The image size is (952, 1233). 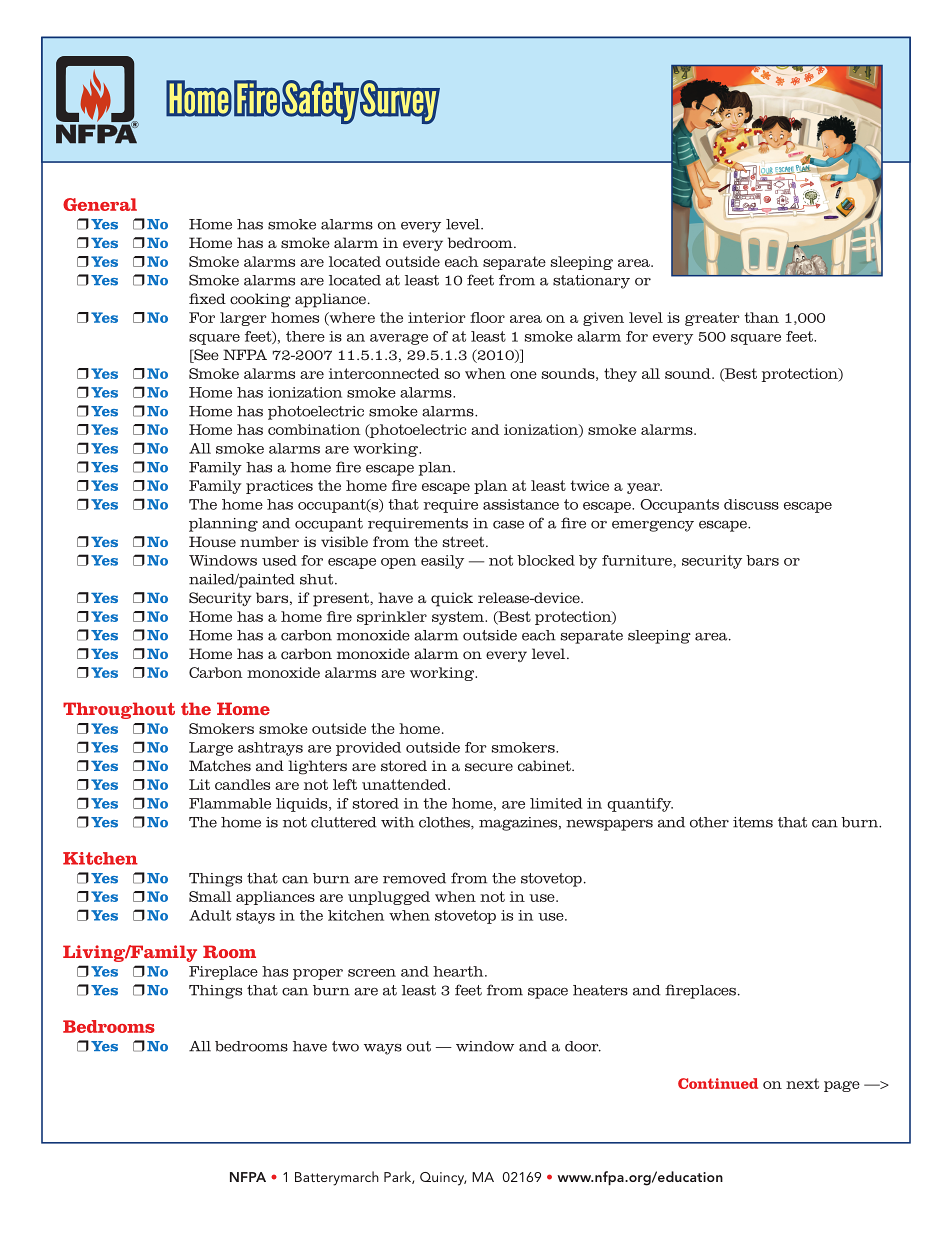 What do you see at coordinates (751, 504) in the screenshot?
I see `discuss` at bounding box center [751, 504].
